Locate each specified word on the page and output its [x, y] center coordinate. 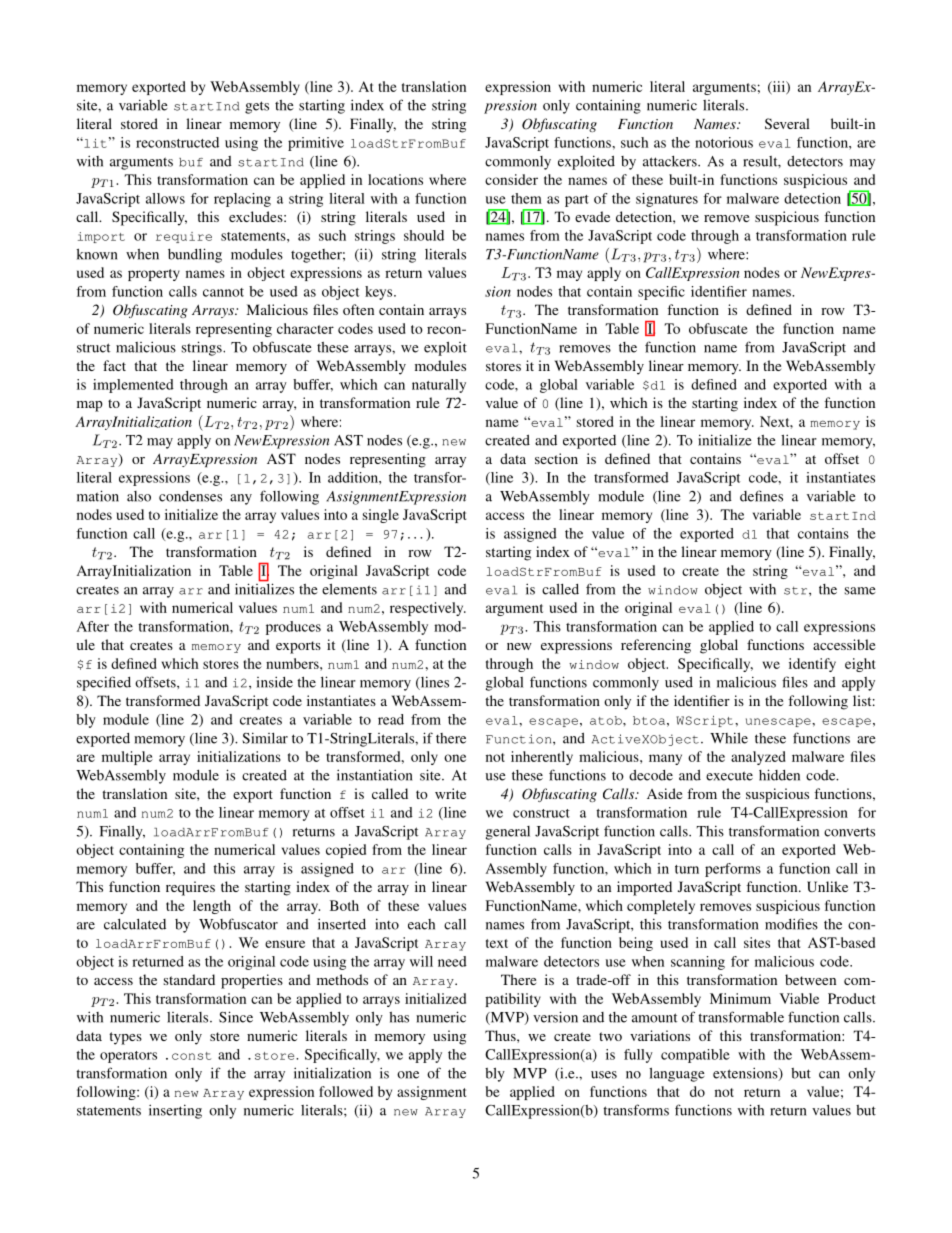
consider [511, 179]
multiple [127, 758]
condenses [190, 496]
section [556, 458]
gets [257, 107]
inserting [175, 1111]
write [450, 793]
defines [761, 496]
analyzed [758, 758]
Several [787, 123]
